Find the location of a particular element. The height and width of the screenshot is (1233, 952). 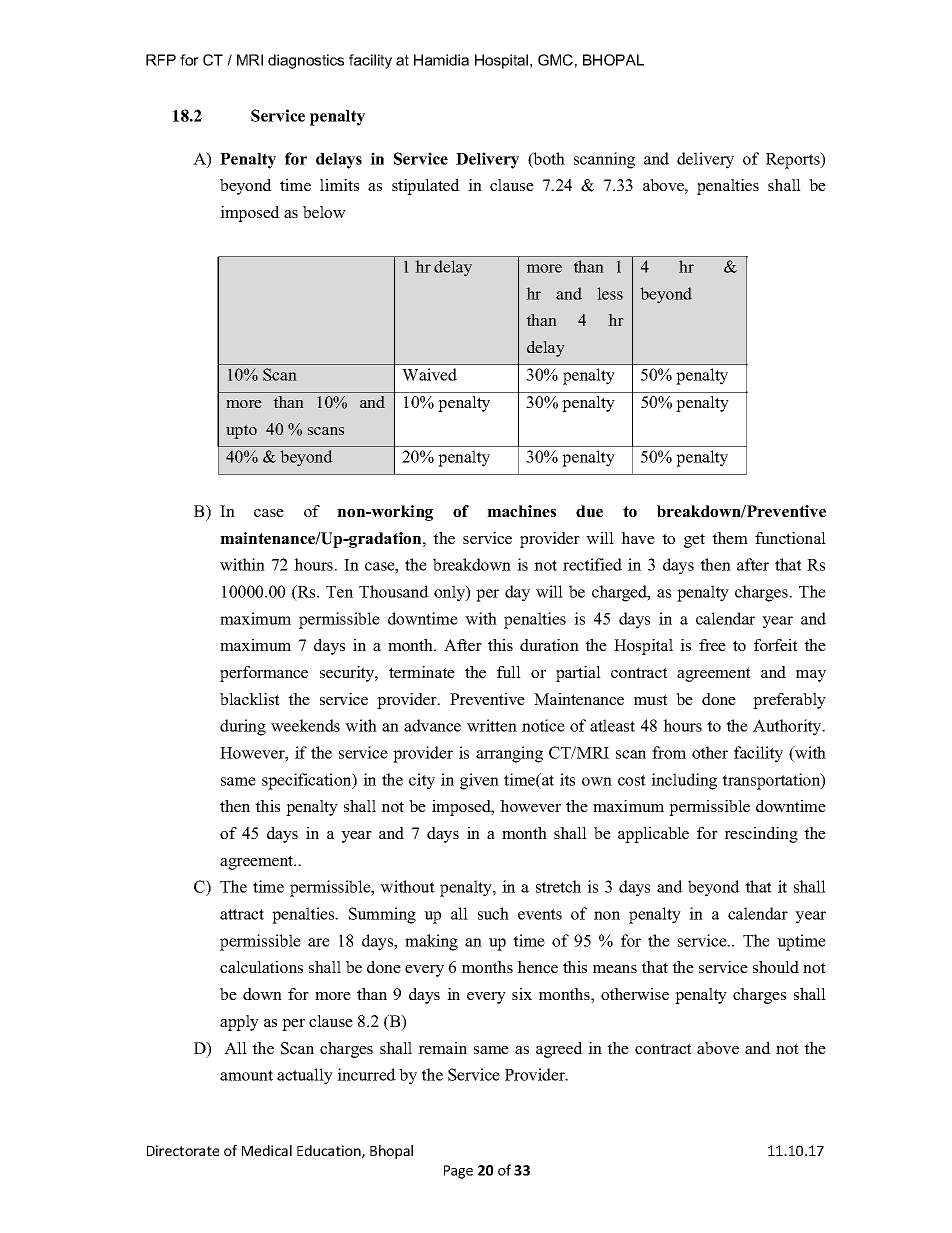

diagnostics is located at coordinates (306, 61).
